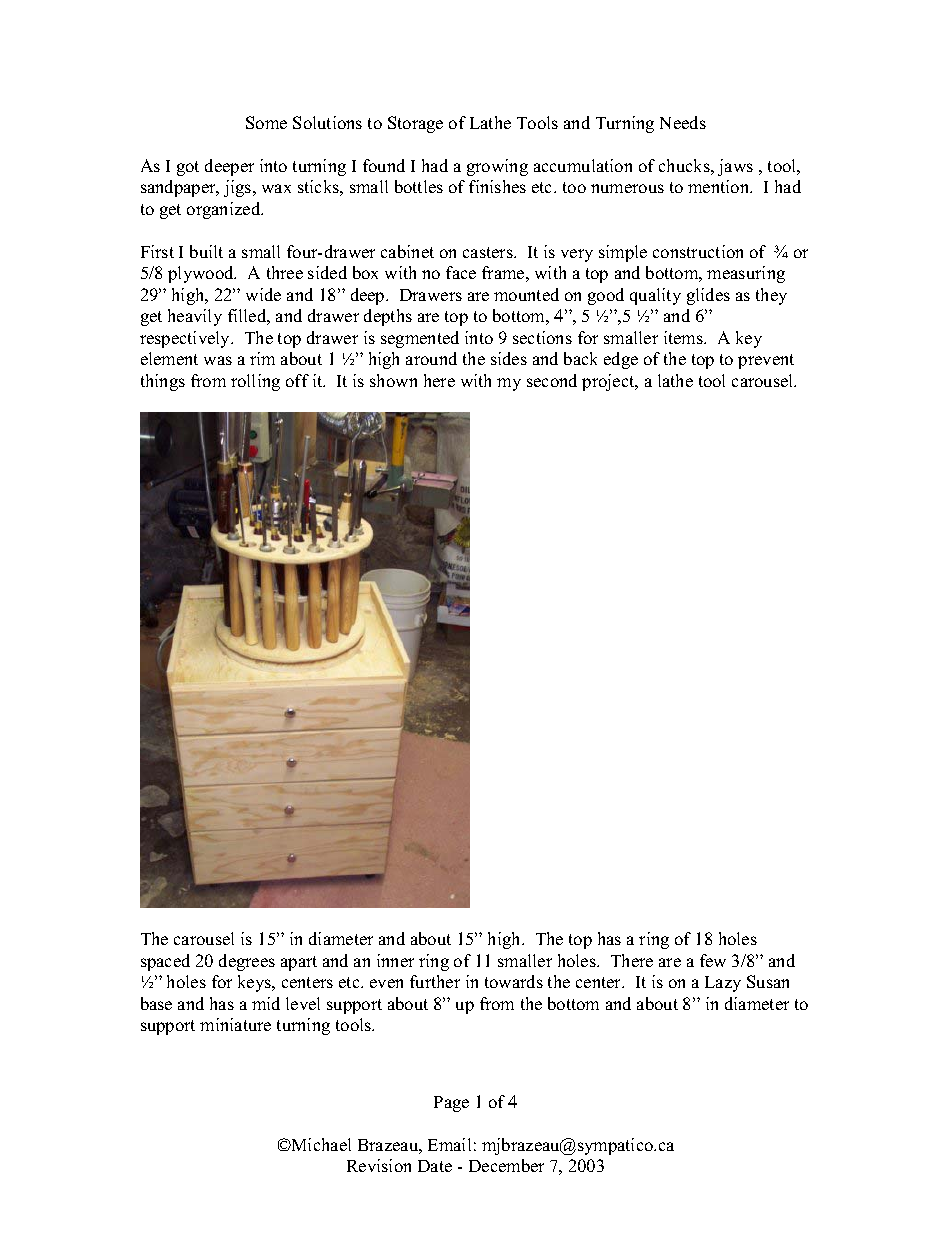  What do you see at coordinates (449, 1144) in the document?
I see `Email` at bounding box center [449, 1144].
